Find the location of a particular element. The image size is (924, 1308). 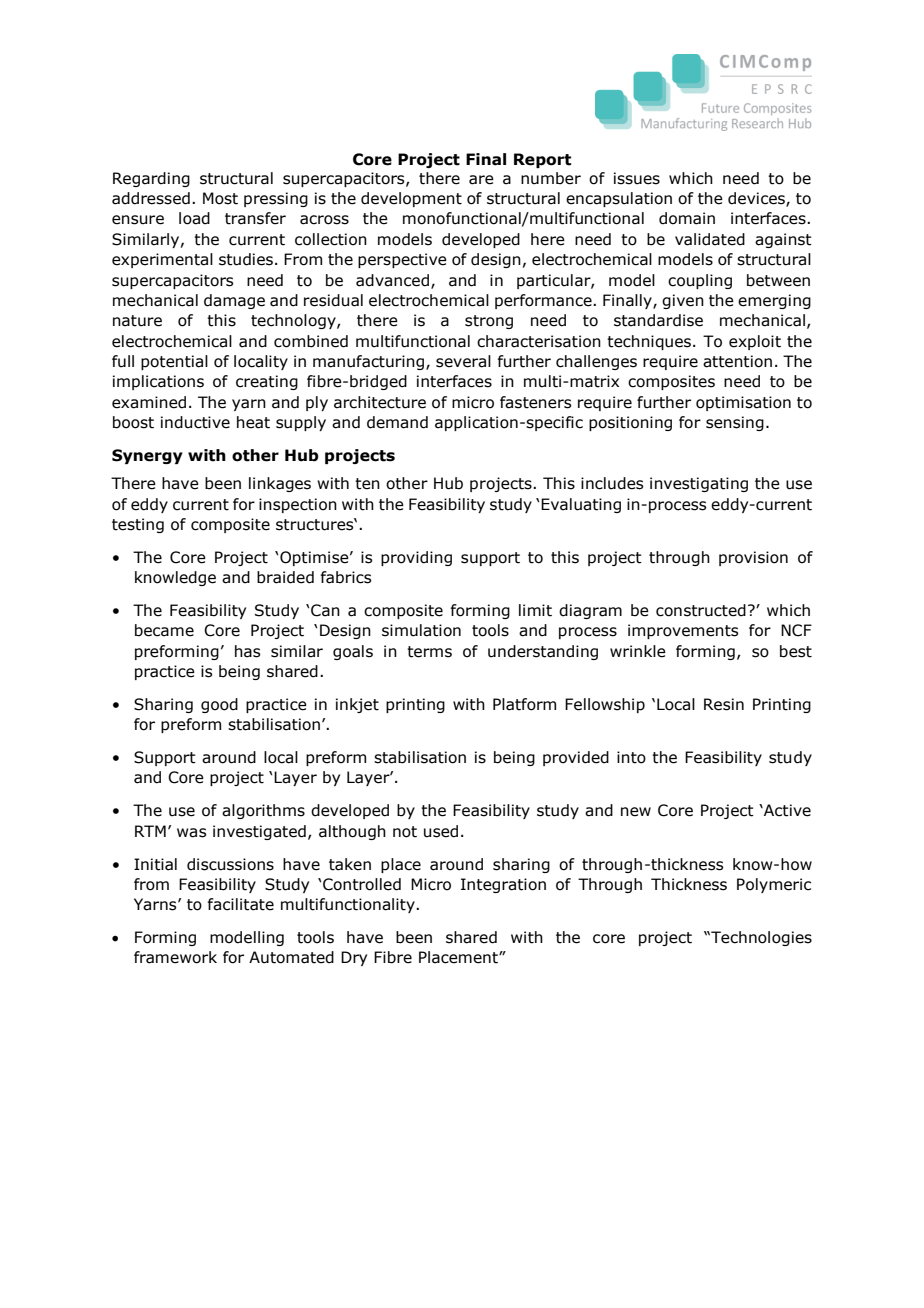

used is located at coordinates (441, 831).
